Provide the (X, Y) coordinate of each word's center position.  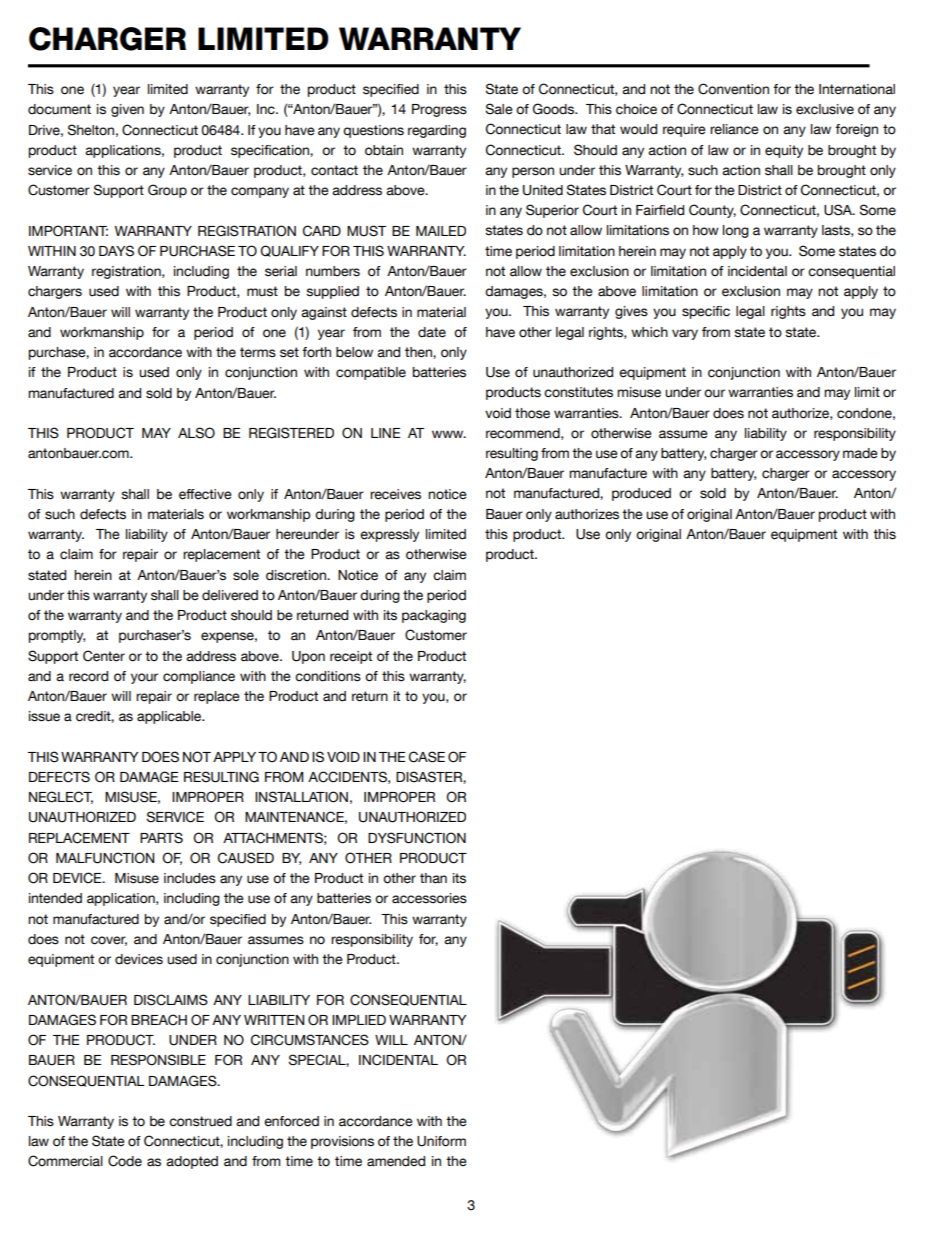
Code (125, 1161)
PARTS (161, 838)
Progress (439, 110)
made (860, 453)
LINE (385, 433)
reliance (734, 129)
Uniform (441, 1141)
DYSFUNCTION (417, 838)
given (127, 110)
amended (396, 1161)
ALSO (196, 433)
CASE (427, 757)
